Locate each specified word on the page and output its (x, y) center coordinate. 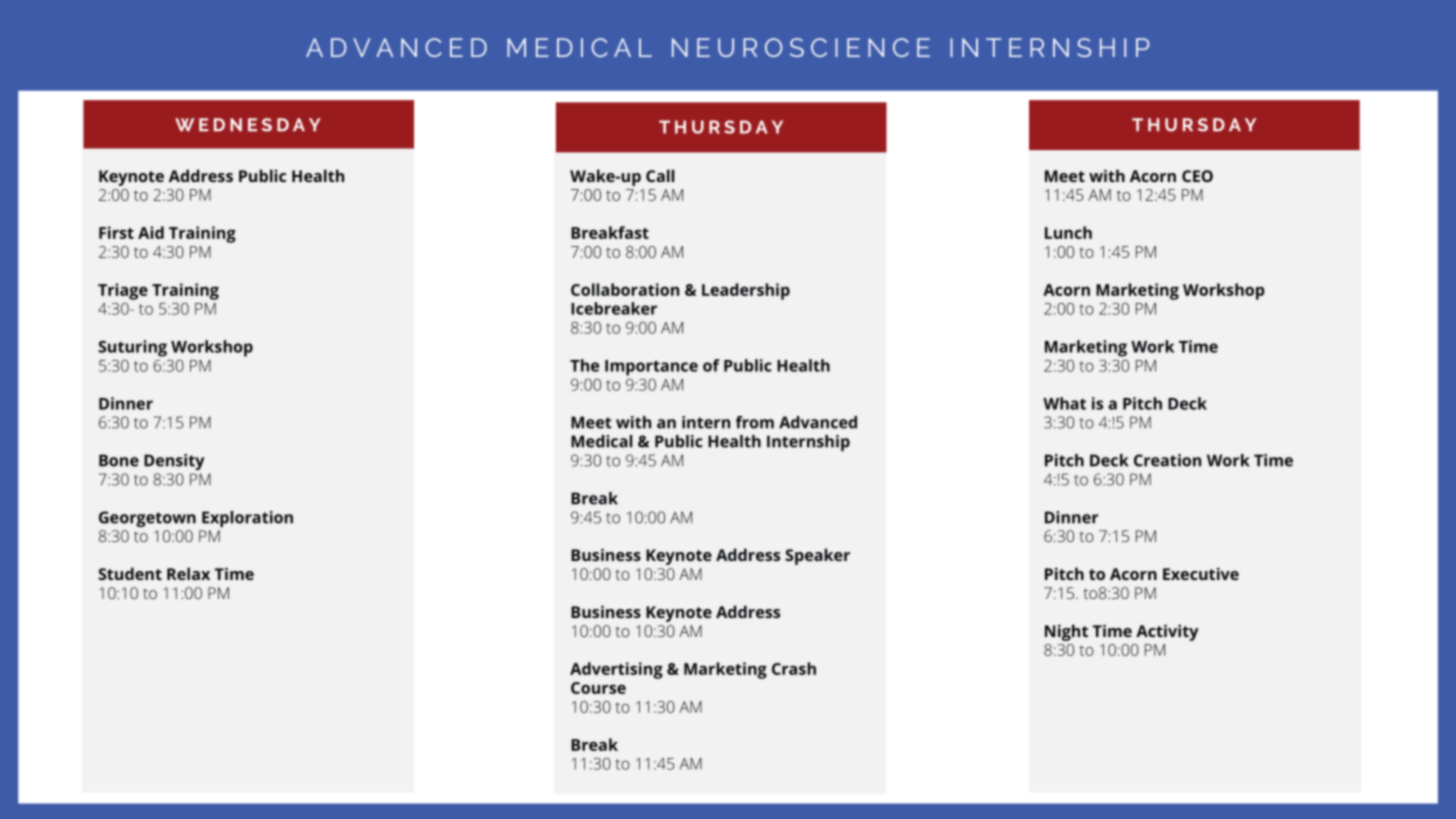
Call (660, 175)
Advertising (616, 670)
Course (598, 688)
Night (1066, 632)
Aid (151, 232)
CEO (1197, 176)
